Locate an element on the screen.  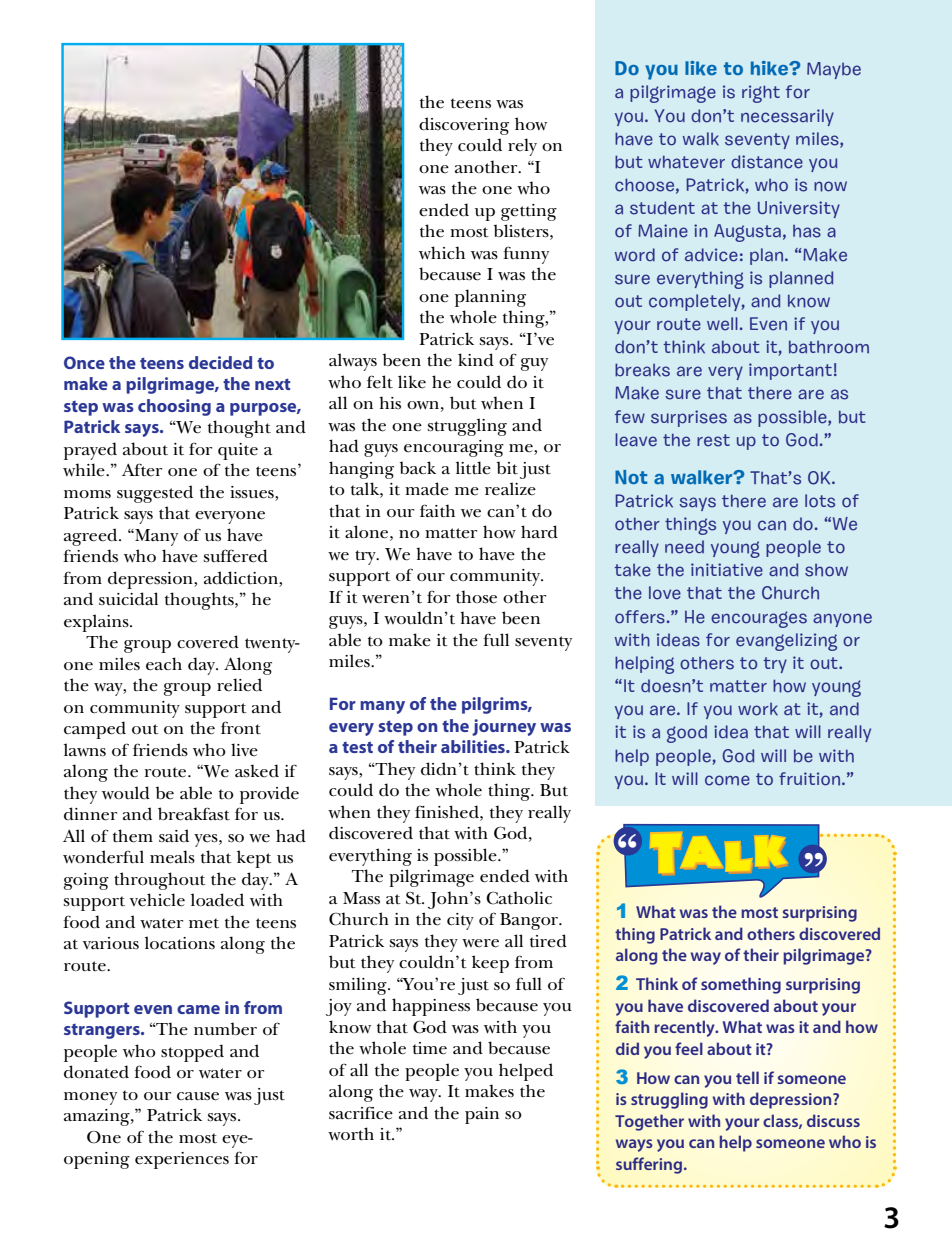
pain is located at coordinates (482, 1115).
